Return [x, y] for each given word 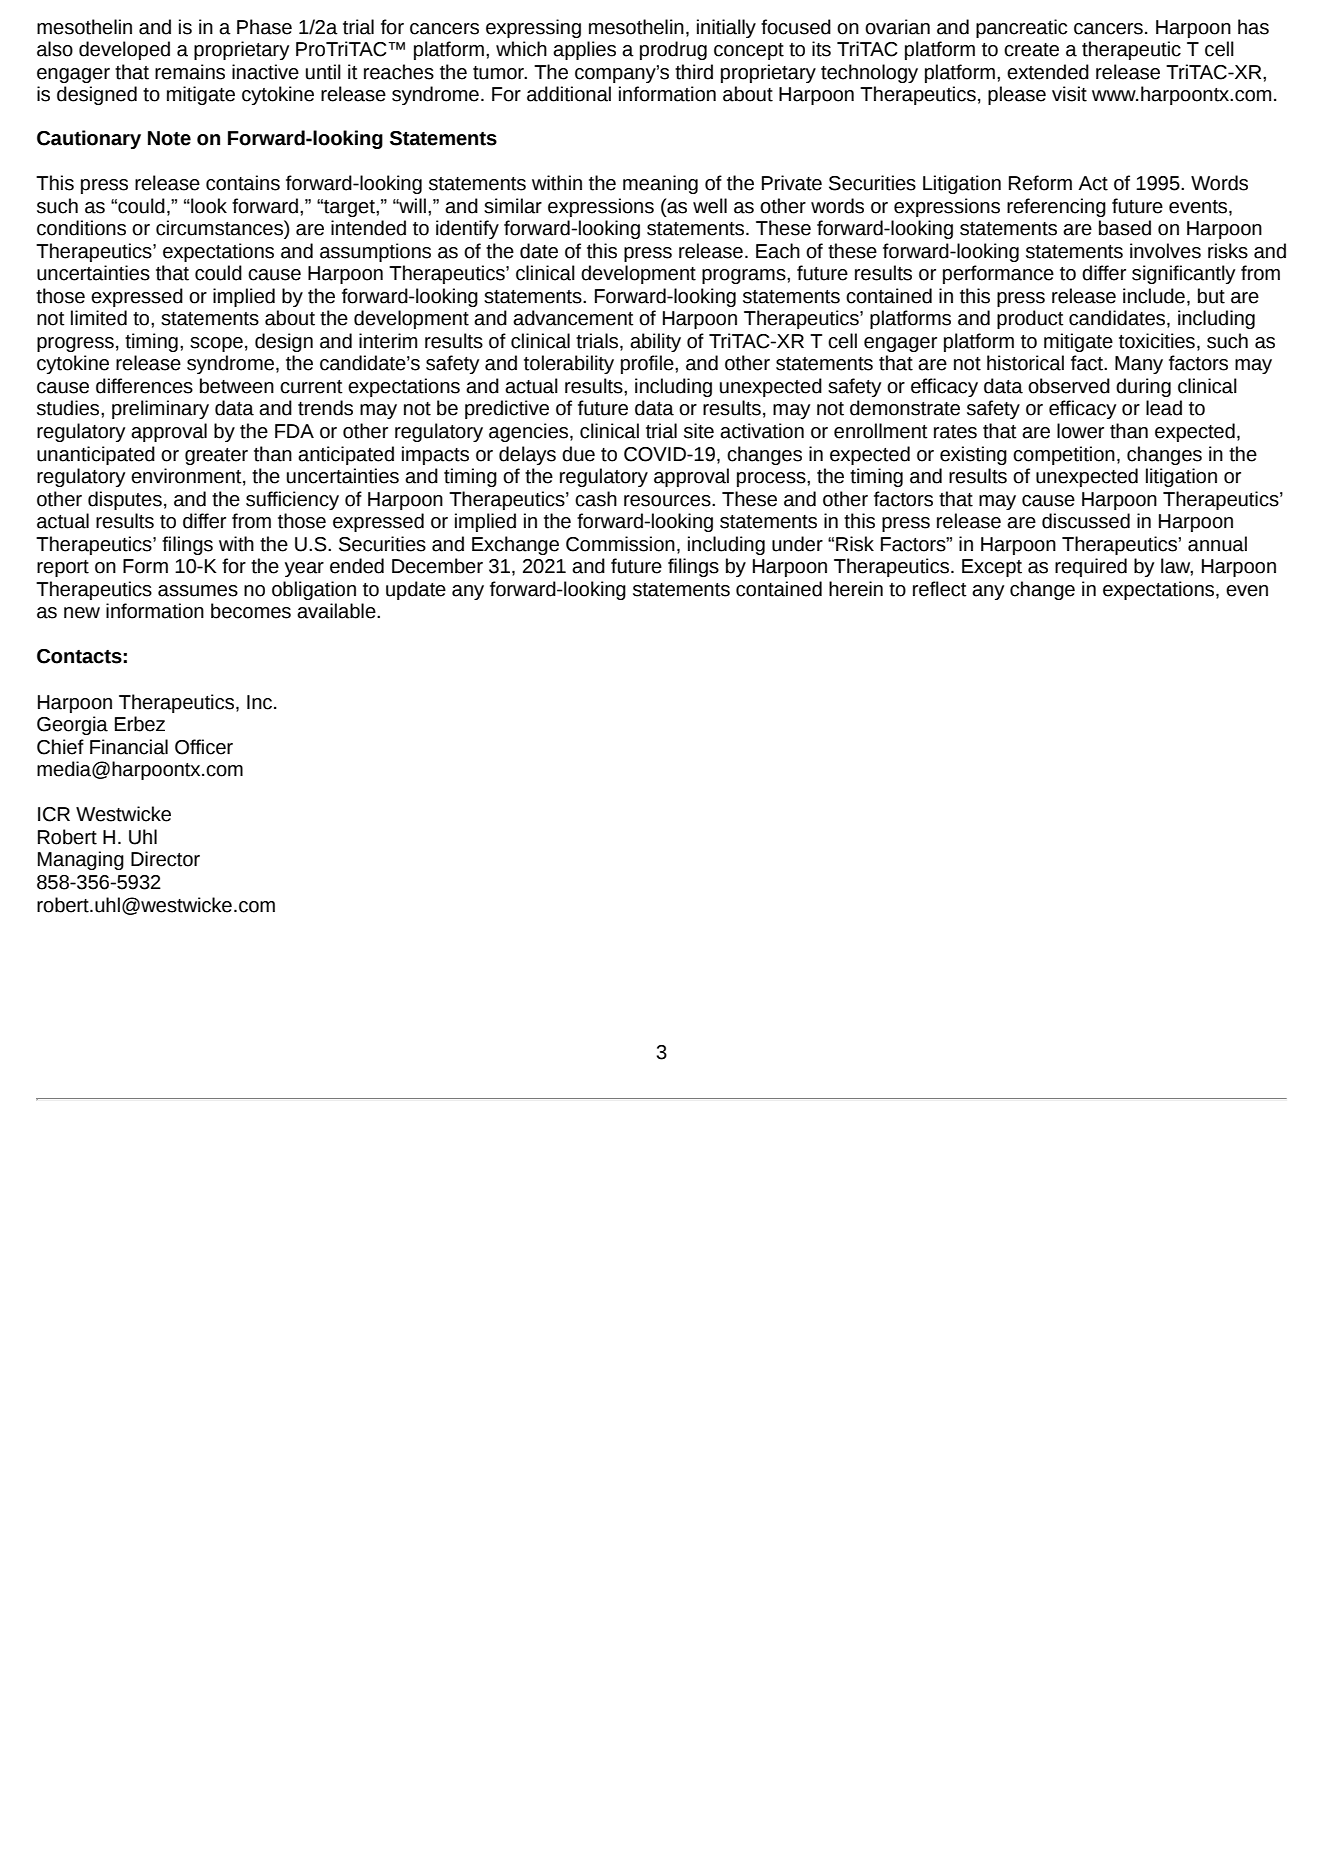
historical [1025, 363]
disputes [125, 500]
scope [216, 344]
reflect [940, 589]
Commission [620, 544]
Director [165, 859]
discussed [1086, 521]
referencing [1056, 207]
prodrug [673, 50]
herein [856, 589]
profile [648, 364]
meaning [660, 184]
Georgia [72, 725]
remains [190, 72]
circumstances [220, 228]
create [1031, 50]
